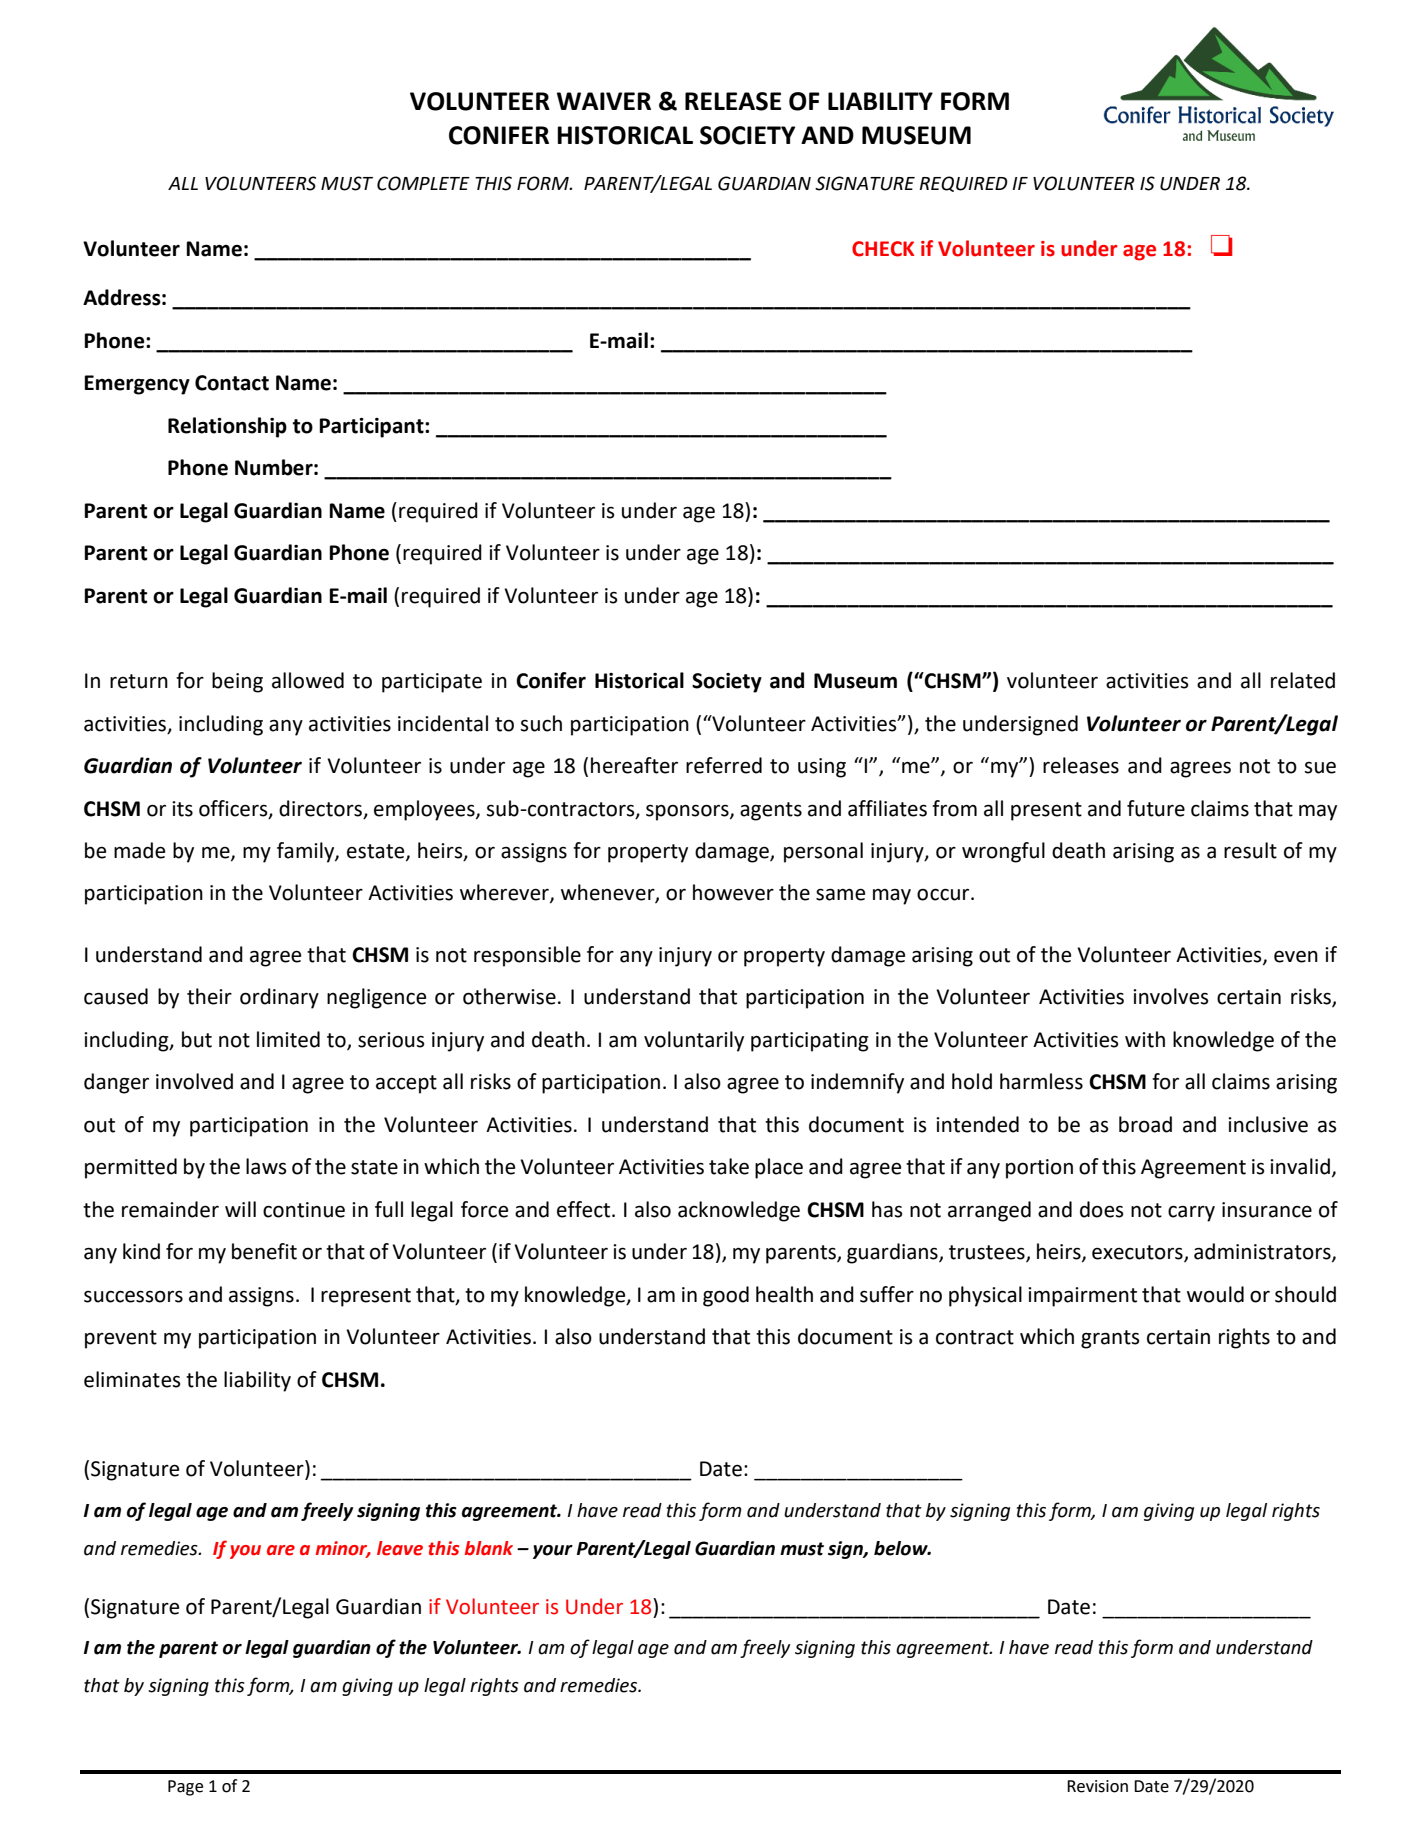  What do you see at coordinates (423, 183) in the screenshot?
I see `COMPLETE` at bounding box center [423, 183].
